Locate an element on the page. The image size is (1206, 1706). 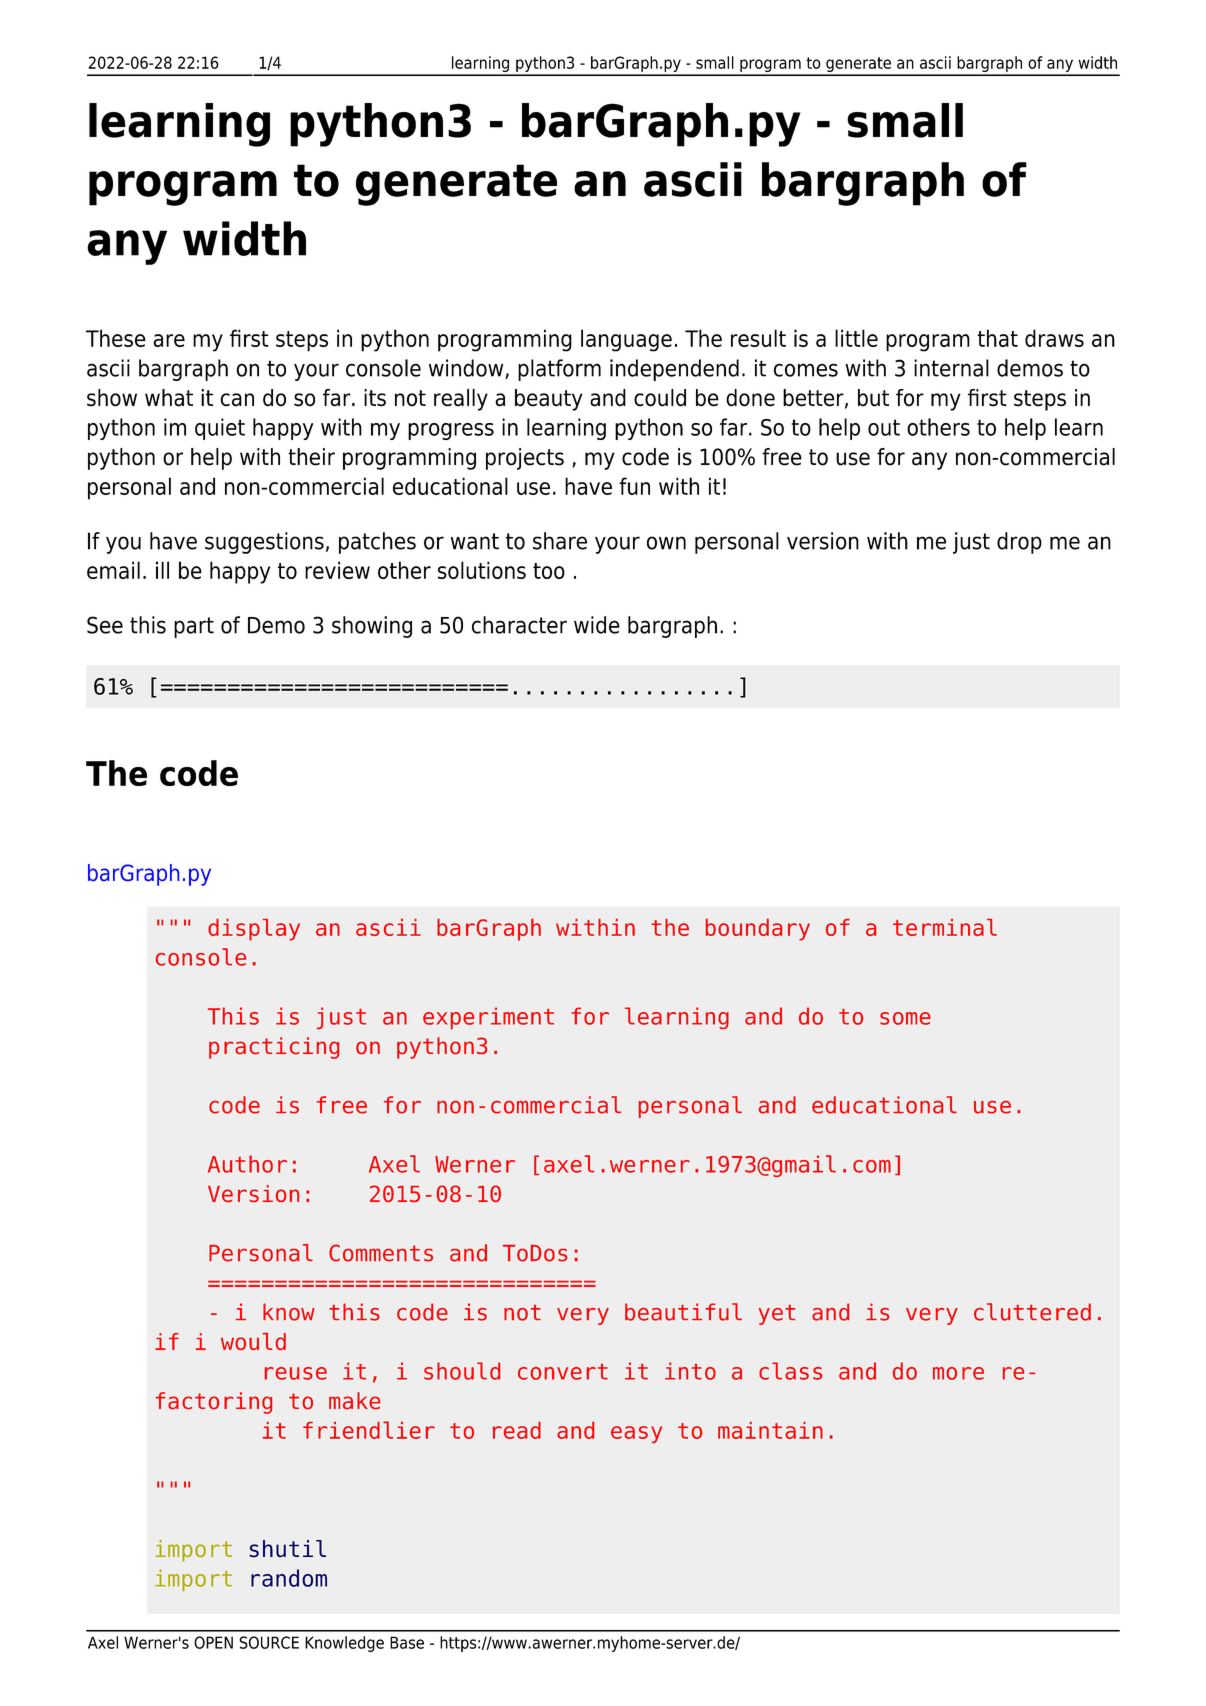
some is located at coordinates (905, 1018).
